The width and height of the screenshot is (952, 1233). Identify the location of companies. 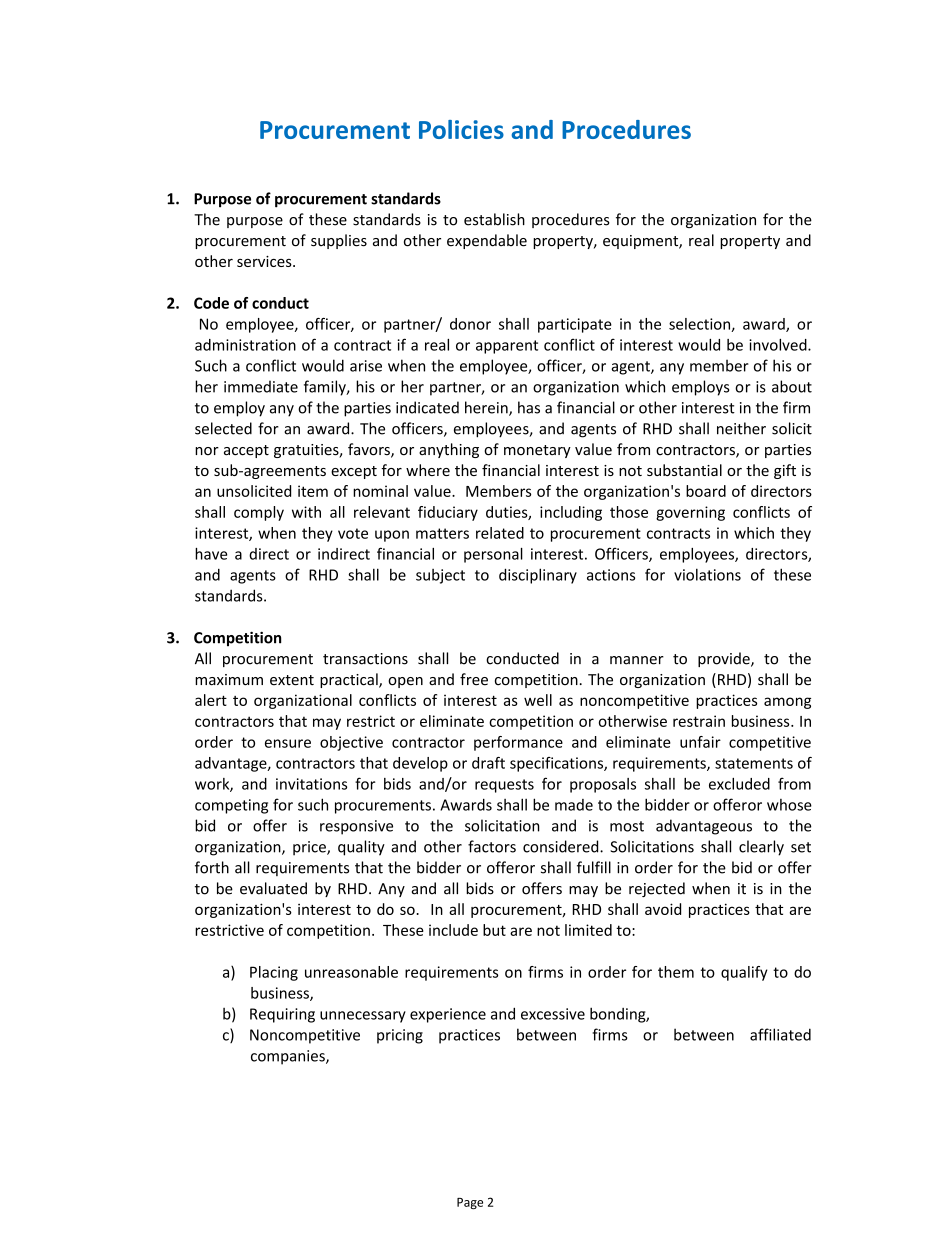
(289, 1057).
